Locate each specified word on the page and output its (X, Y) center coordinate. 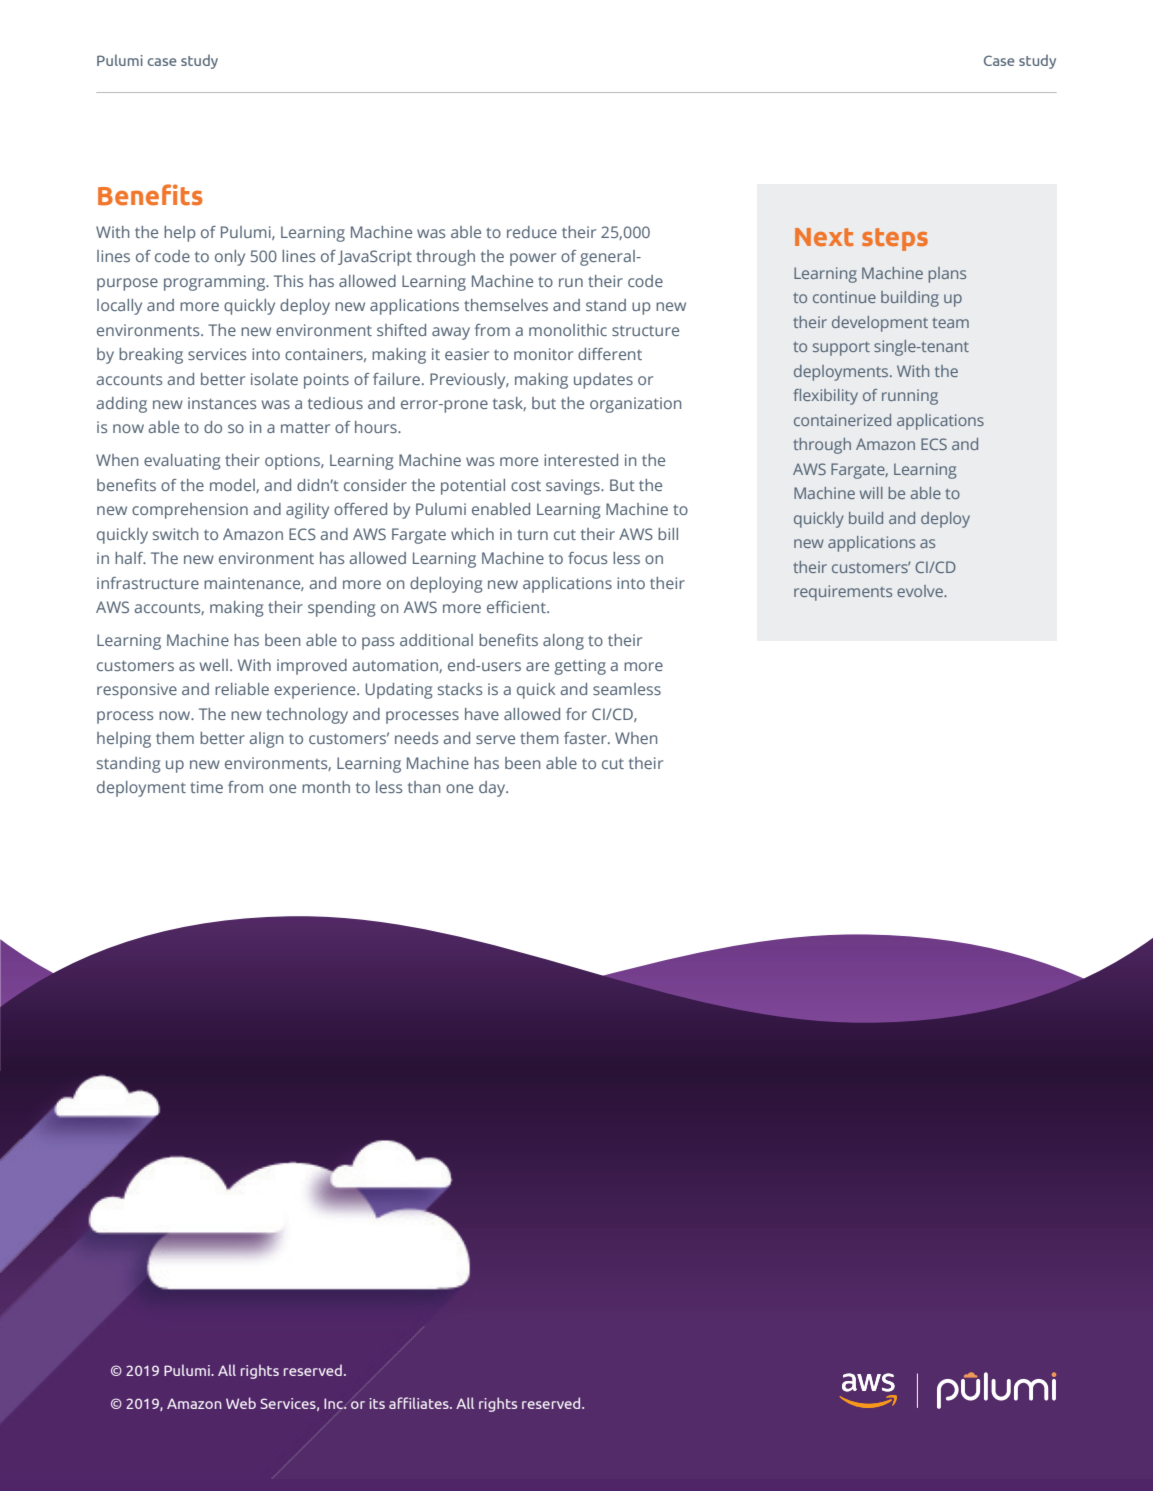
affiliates (420, 1403)
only (230, 258)
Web (241, 1403)
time (206, 787)
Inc (334, 1403)
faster (586, 738)
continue (844, 297)
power (533, 259)
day (493, 789)
